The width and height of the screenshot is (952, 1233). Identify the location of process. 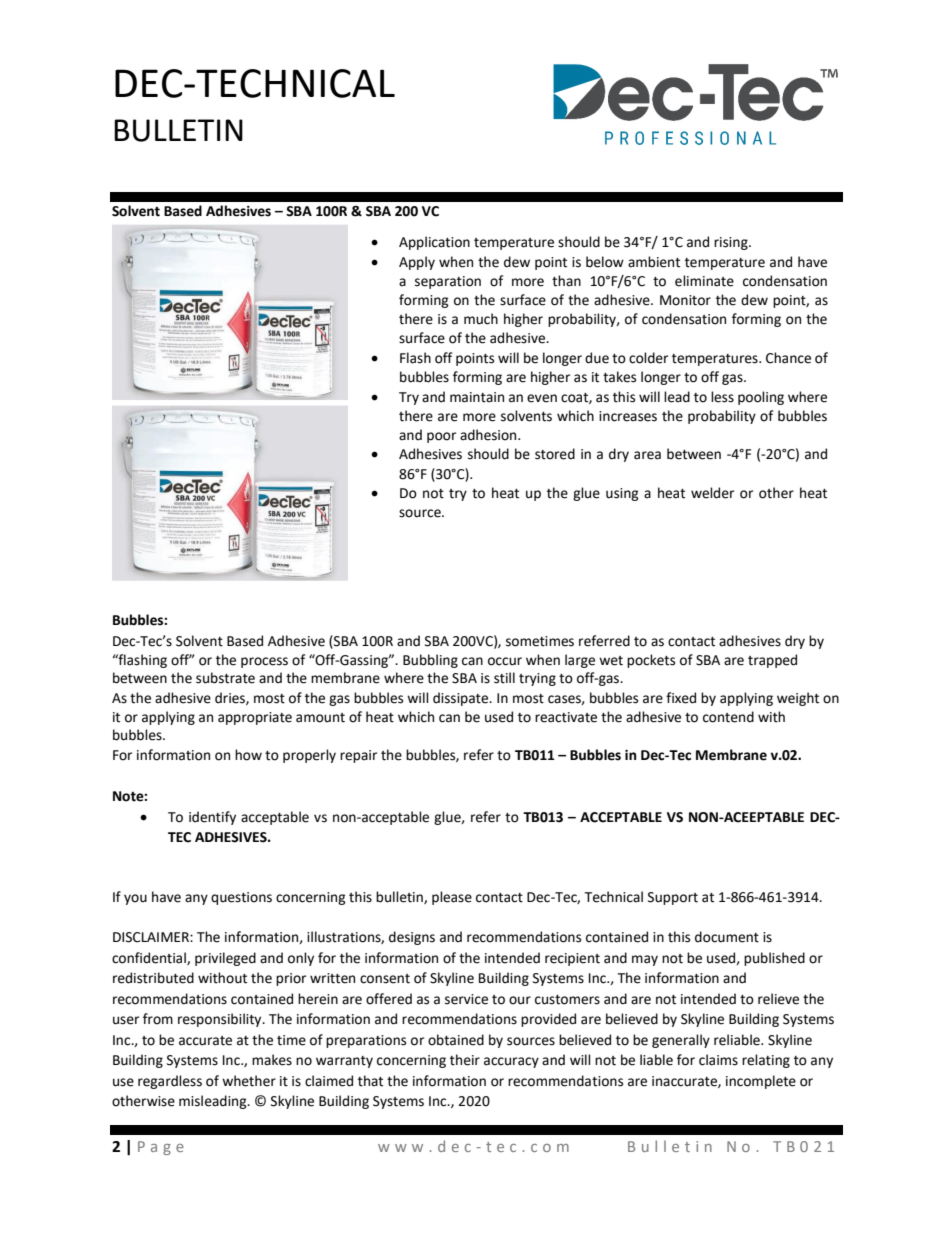
(264, 662).
